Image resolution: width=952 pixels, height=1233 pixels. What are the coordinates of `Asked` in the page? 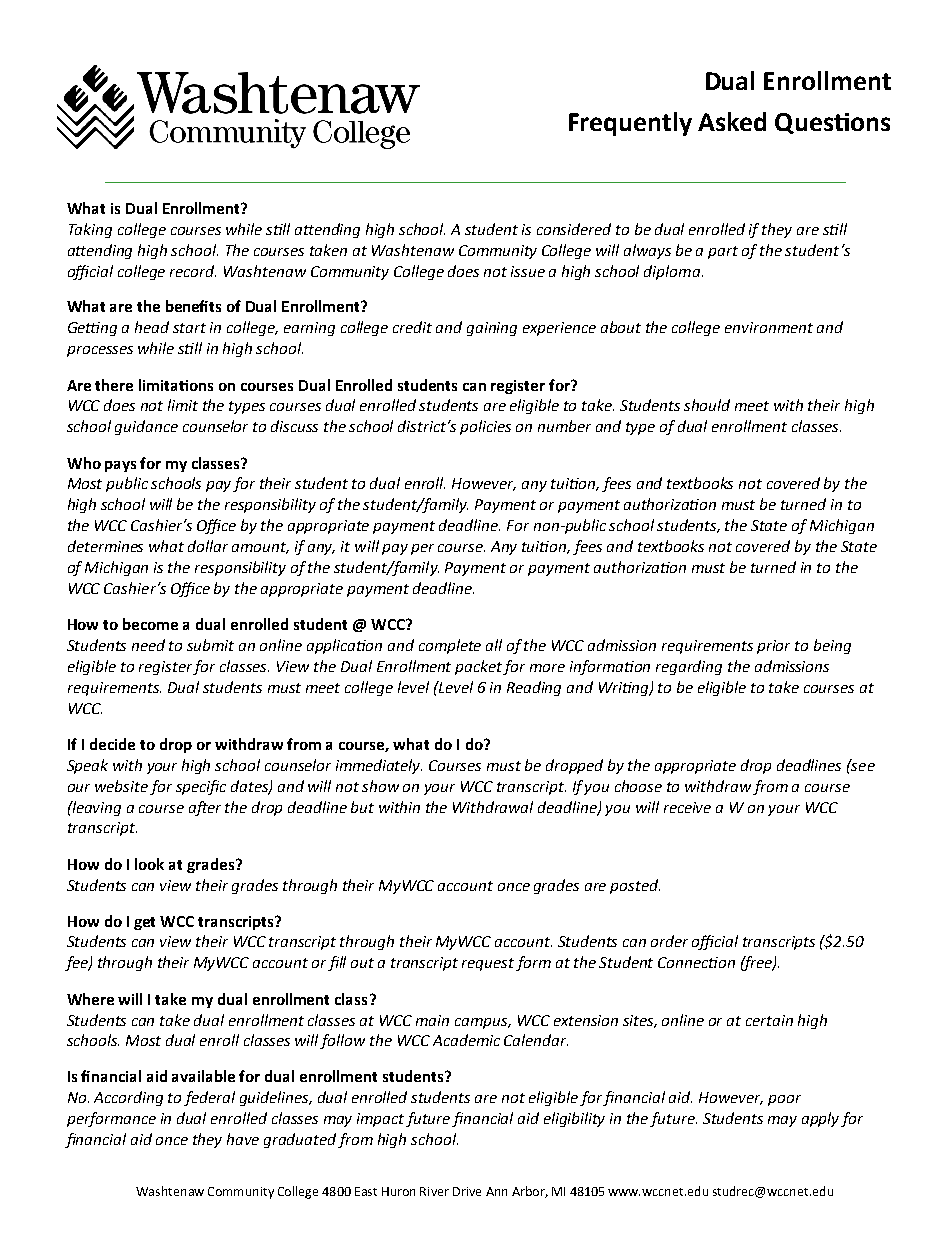 It's located at (732, 121).
